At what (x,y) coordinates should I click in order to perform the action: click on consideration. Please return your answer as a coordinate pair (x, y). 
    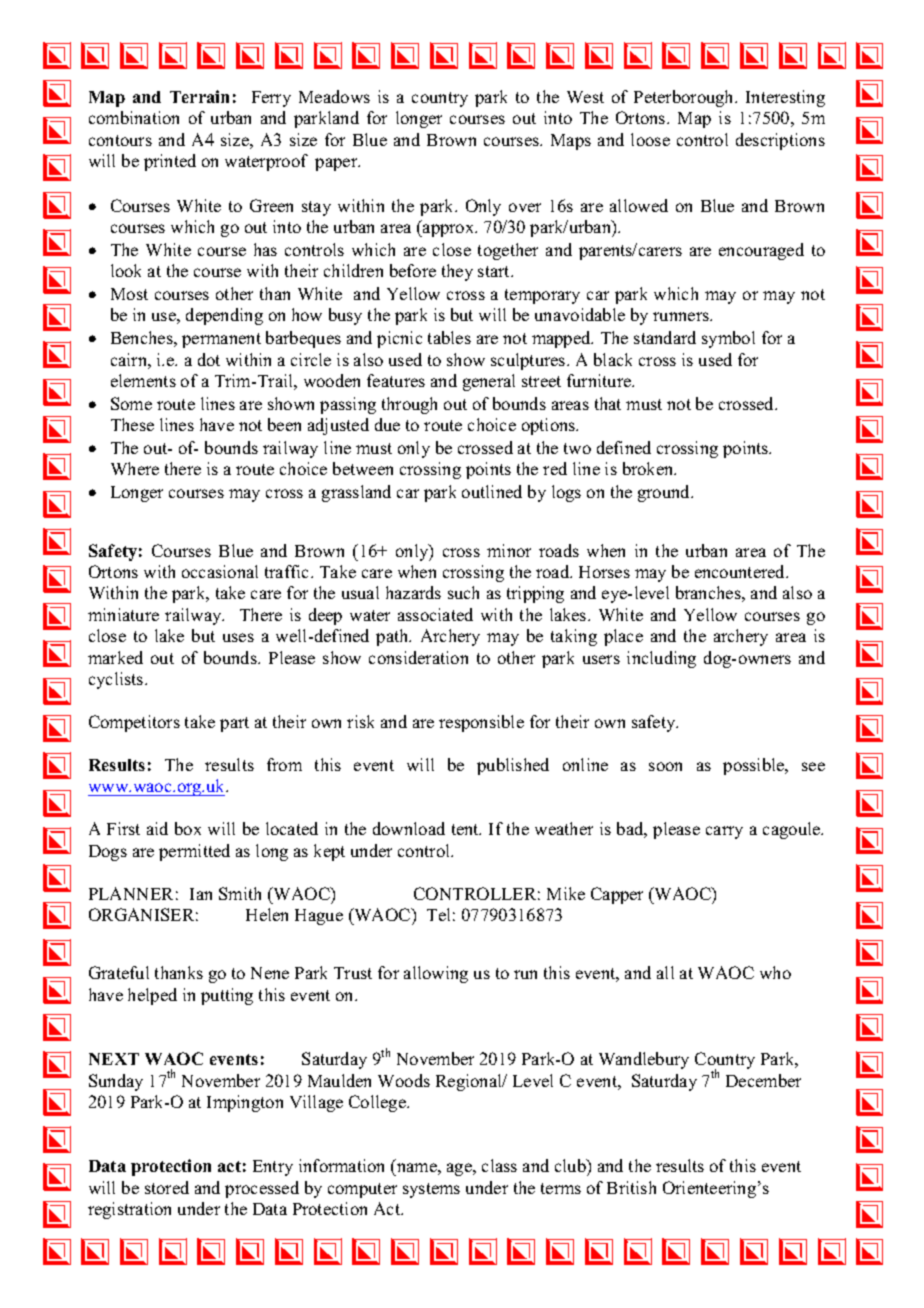
    Looking at the image, I should click on (418, 657).
